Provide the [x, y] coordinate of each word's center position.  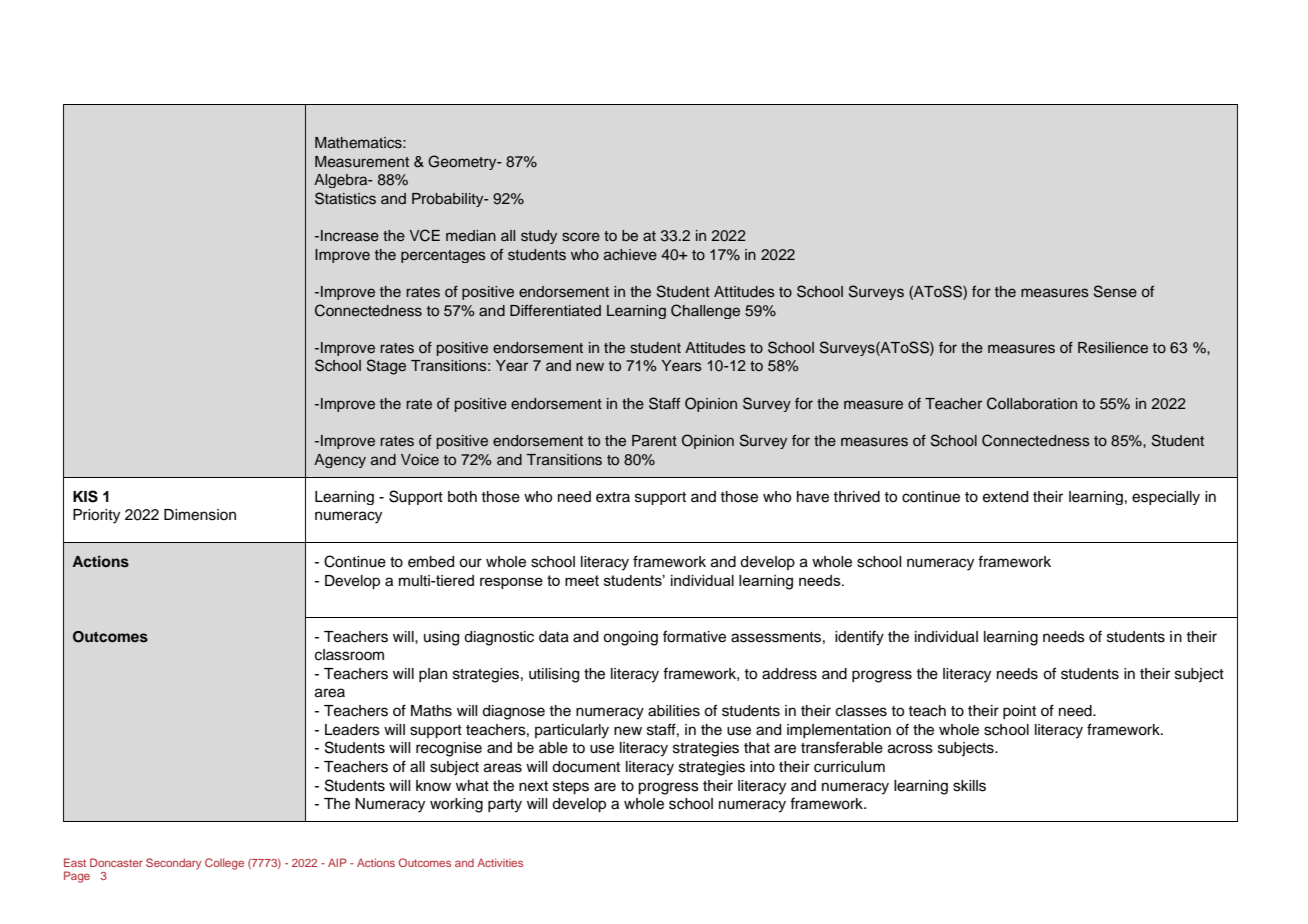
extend [1005, 497]
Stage [386, 367]
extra [613, 497]
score [581, 237]
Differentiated [555, 311]
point [1019, 712]
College [224, 864]
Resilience [1113, 348]
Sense [1115, 291]
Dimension [200, 515]
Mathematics [359, 143]
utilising [554, 675]
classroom [349, 655]
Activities [500, 862]
